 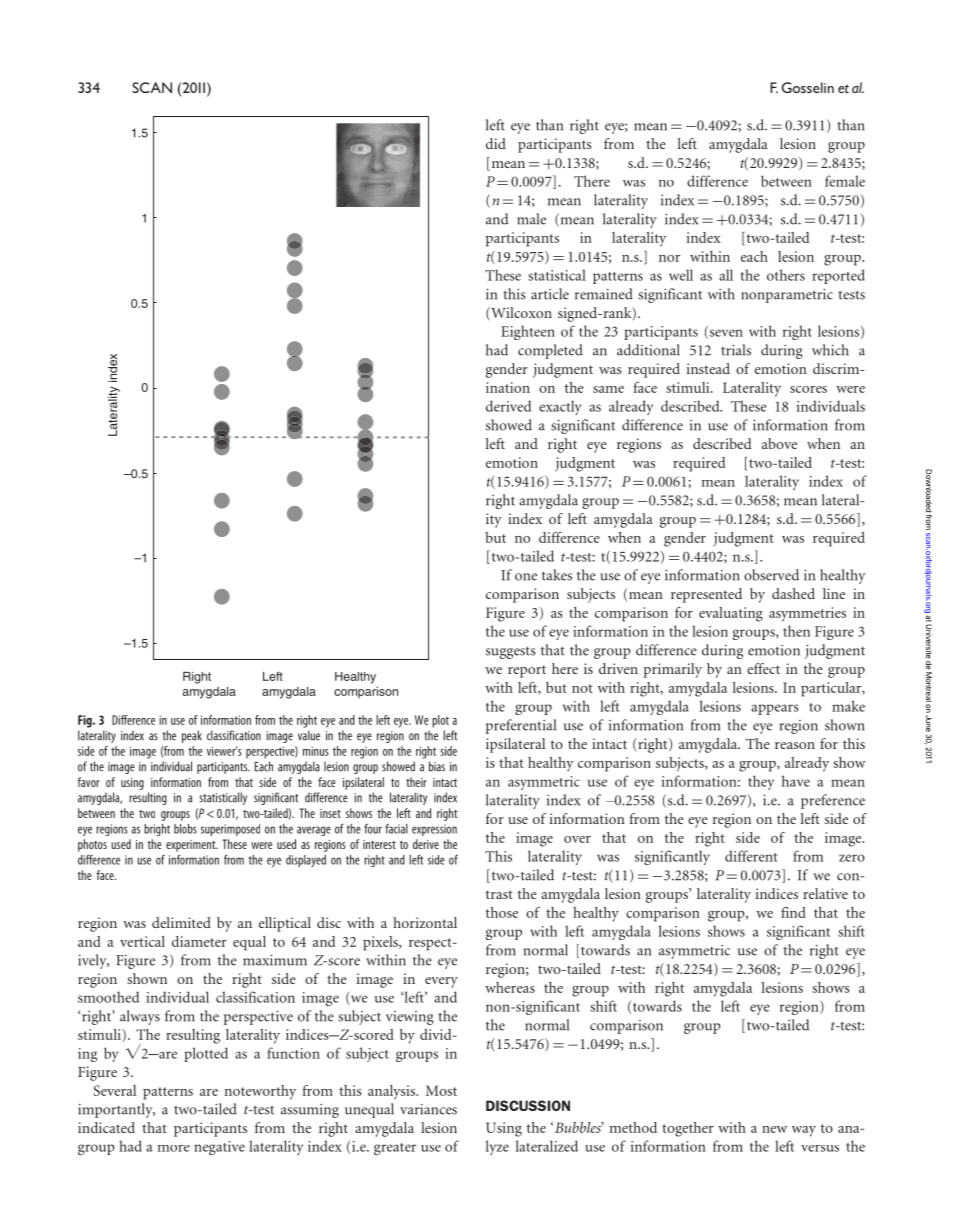 What do you see at coordinates (496, 143) in the image?
I see `did` at bounding box center [496, 143].
